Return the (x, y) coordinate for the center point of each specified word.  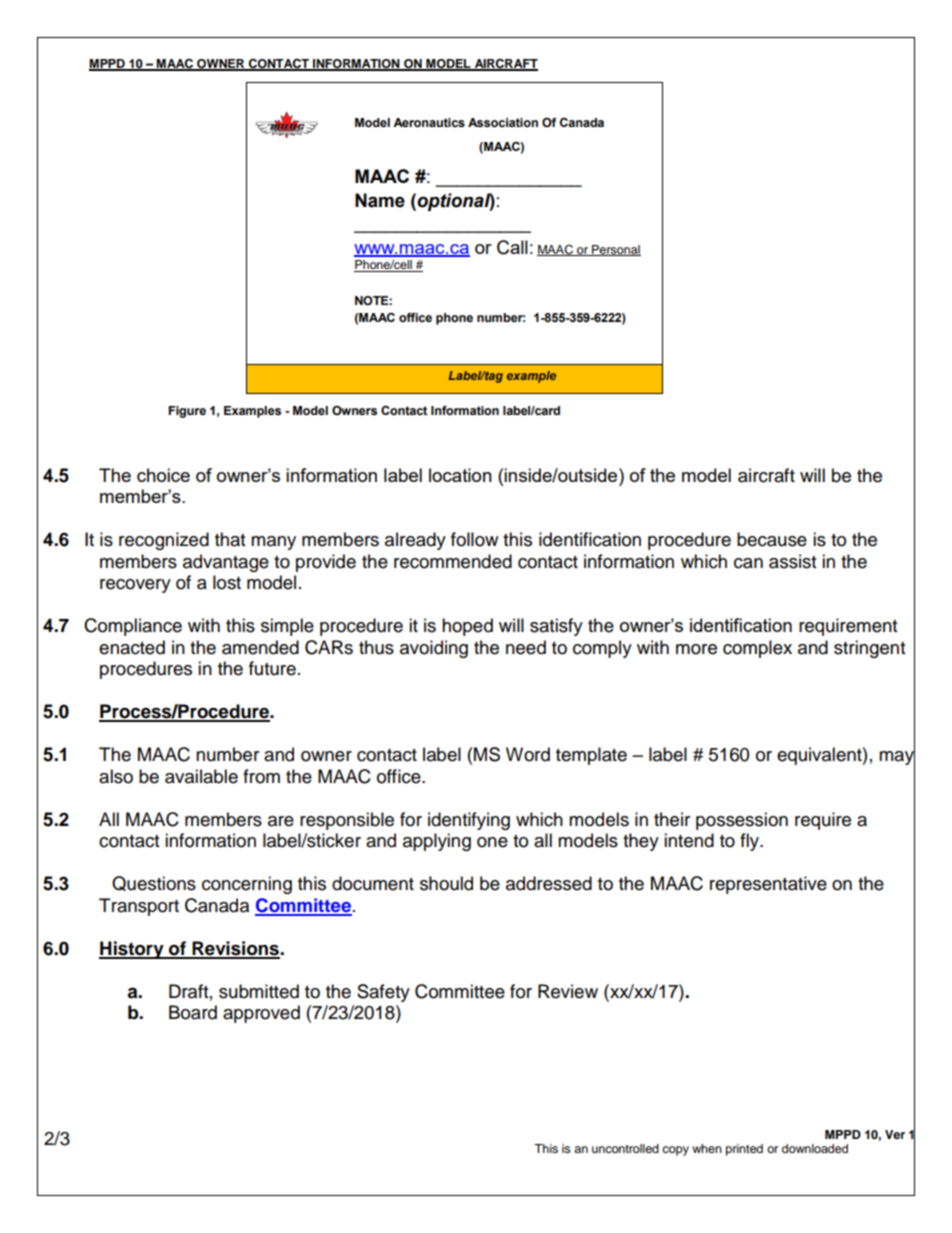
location (460, 475)
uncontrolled (625, 1148)
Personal (615, 250)
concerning (247, 885)
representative (768, 885)
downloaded (815, 1148)
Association (503, 123)
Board (193, 1012)
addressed (549, 883)
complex (757, 649)
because (772, 539)
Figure (187, 412)
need (526, 647)
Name (380, 200)
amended (260, 647)
